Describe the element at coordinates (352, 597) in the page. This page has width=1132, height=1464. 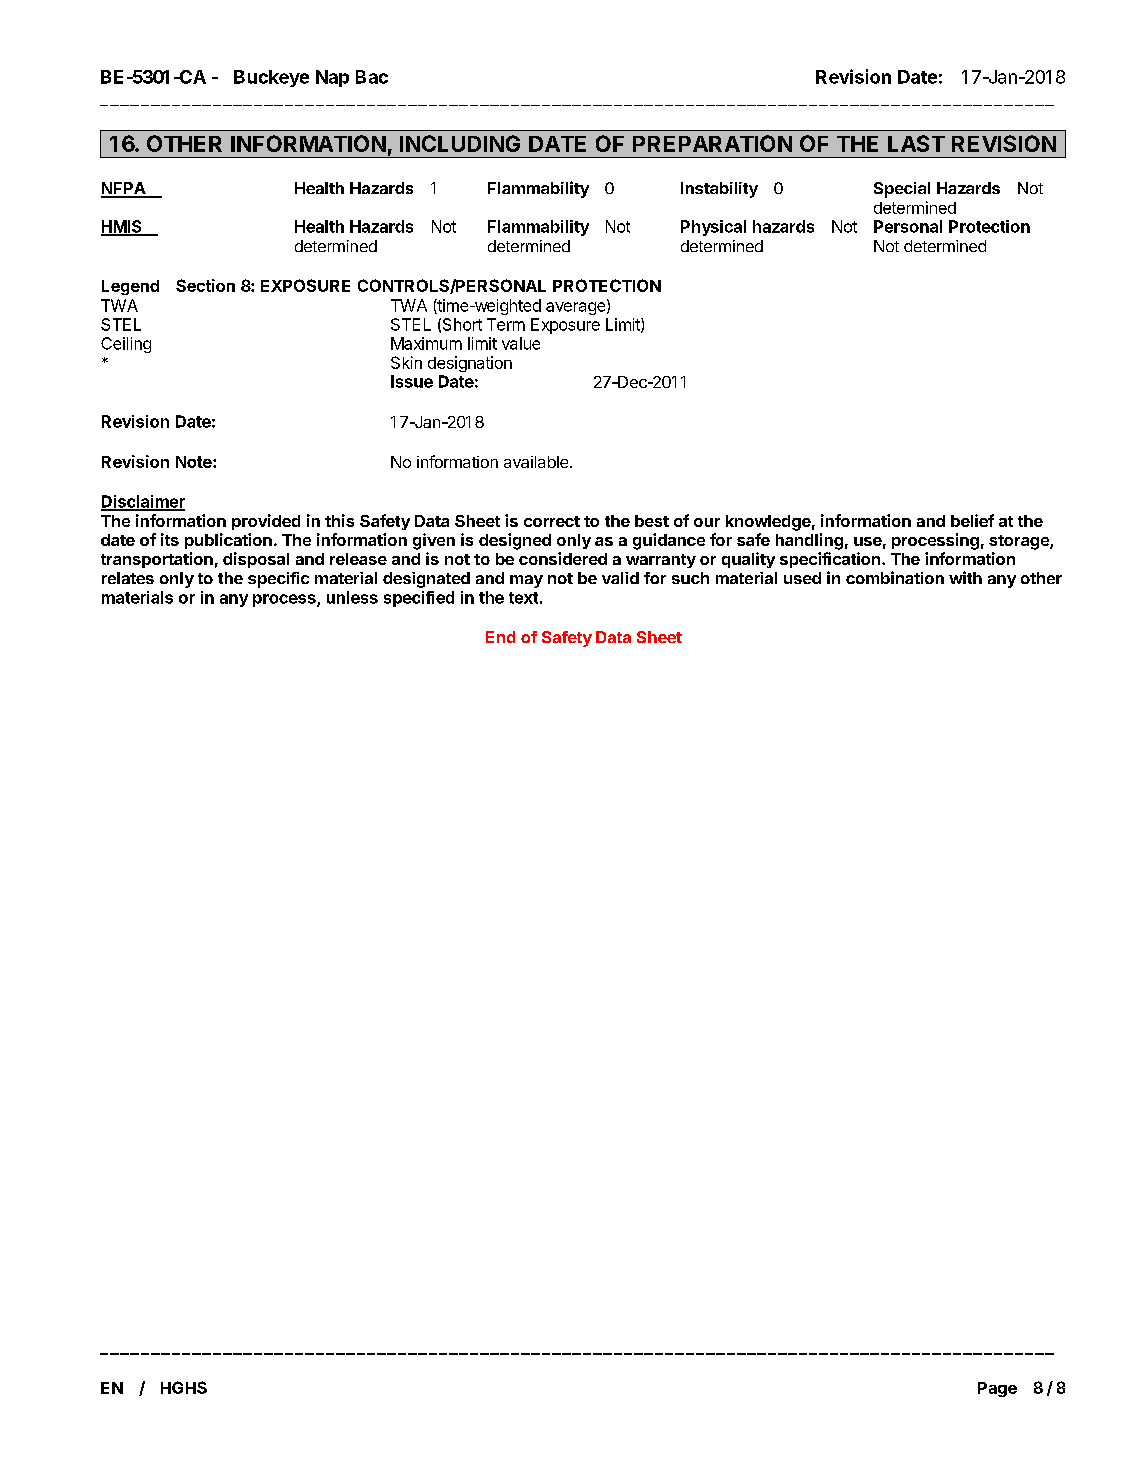
I see `unless` at that location.
